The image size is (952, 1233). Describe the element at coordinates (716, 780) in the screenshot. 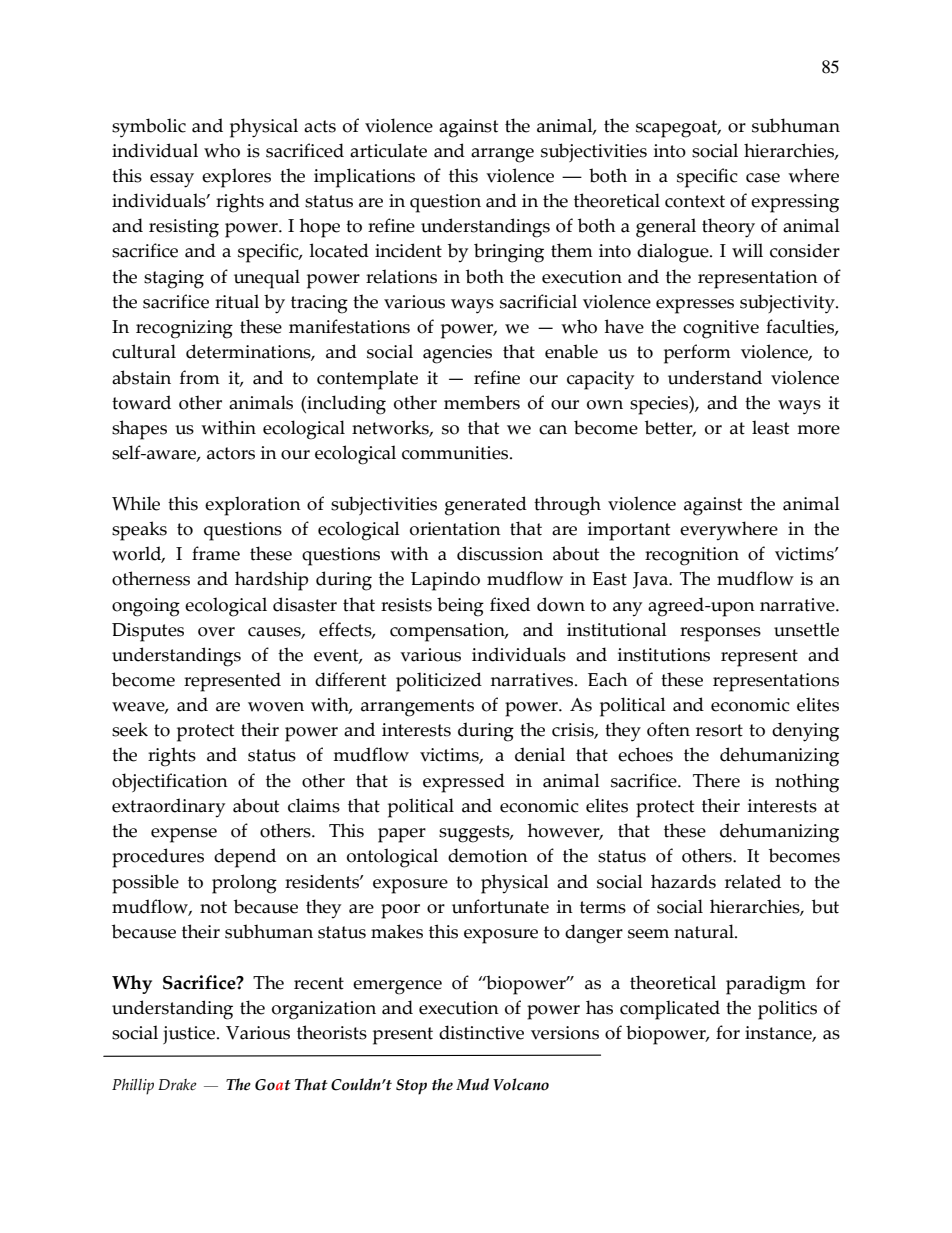

I see `There` at that location.
